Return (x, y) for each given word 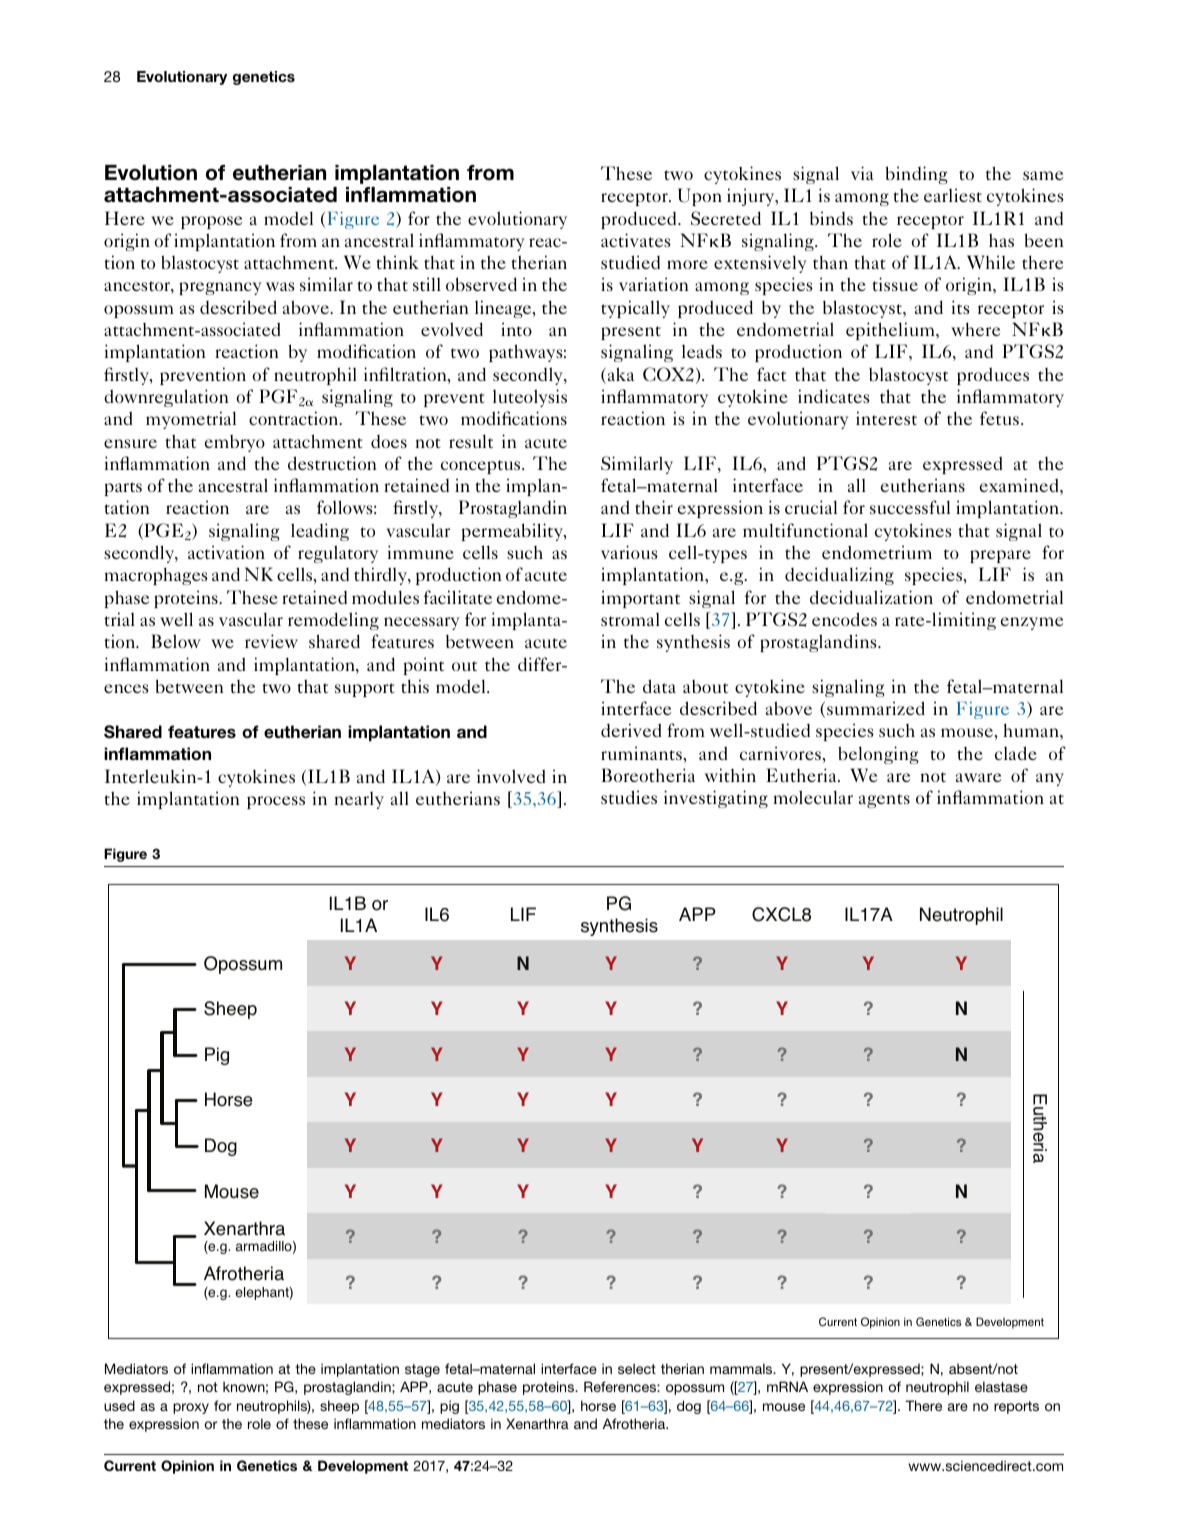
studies (629, 797)
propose (211, 222)
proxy (191, 1408)
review (271, 641)
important (640, 599)
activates (636, 240)
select (637, 1368)
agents (884, 801)
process (276, 802)
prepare (1000, 556)
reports (1016, 1407)
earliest (953, 195)
